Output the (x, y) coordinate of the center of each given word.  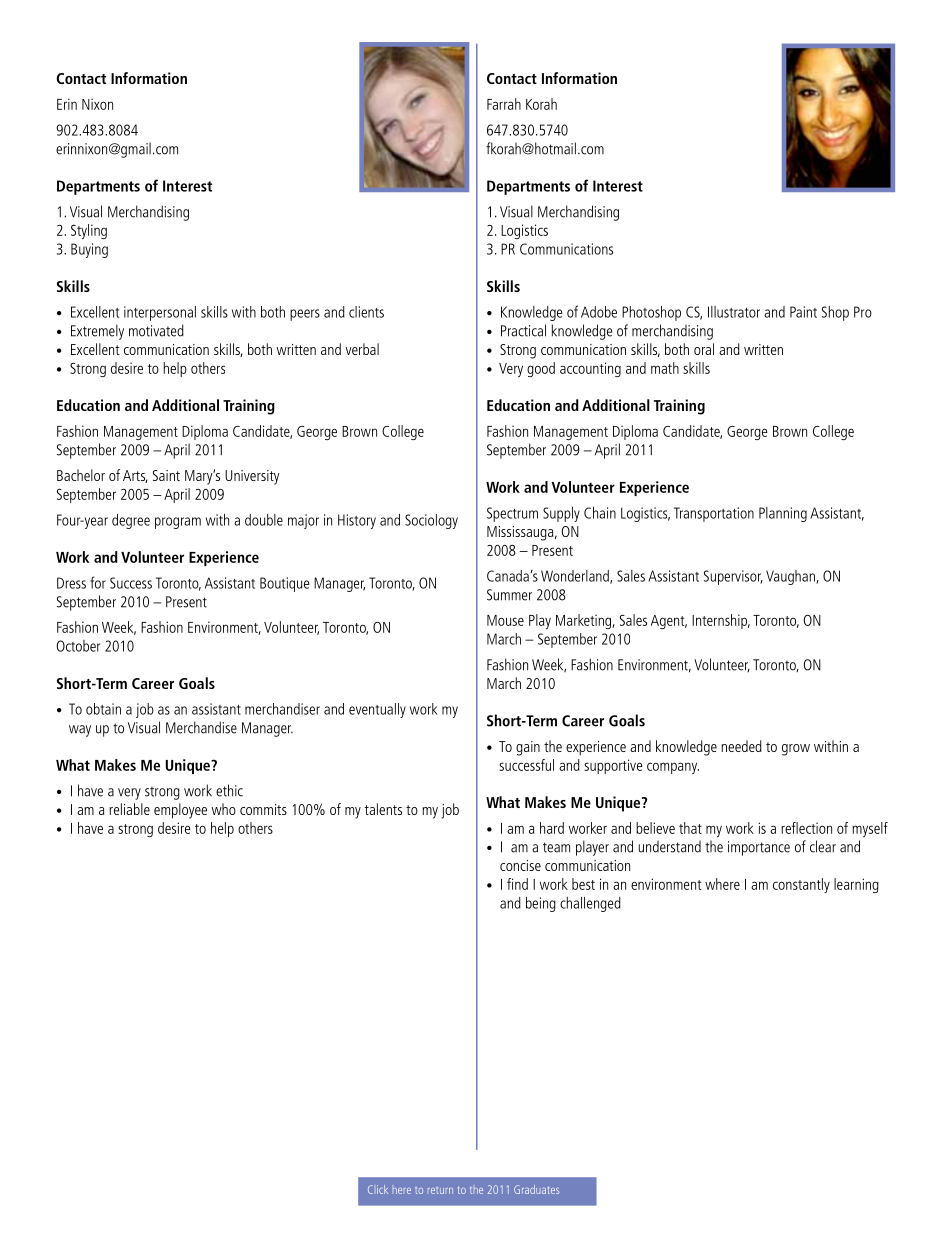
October (78, 646)
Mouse (505, 620)
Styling (89, 231)
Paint (803, 312)
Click (378, 1189)
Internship (721, 621)
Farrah (504, 104)
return (440, 1190)
